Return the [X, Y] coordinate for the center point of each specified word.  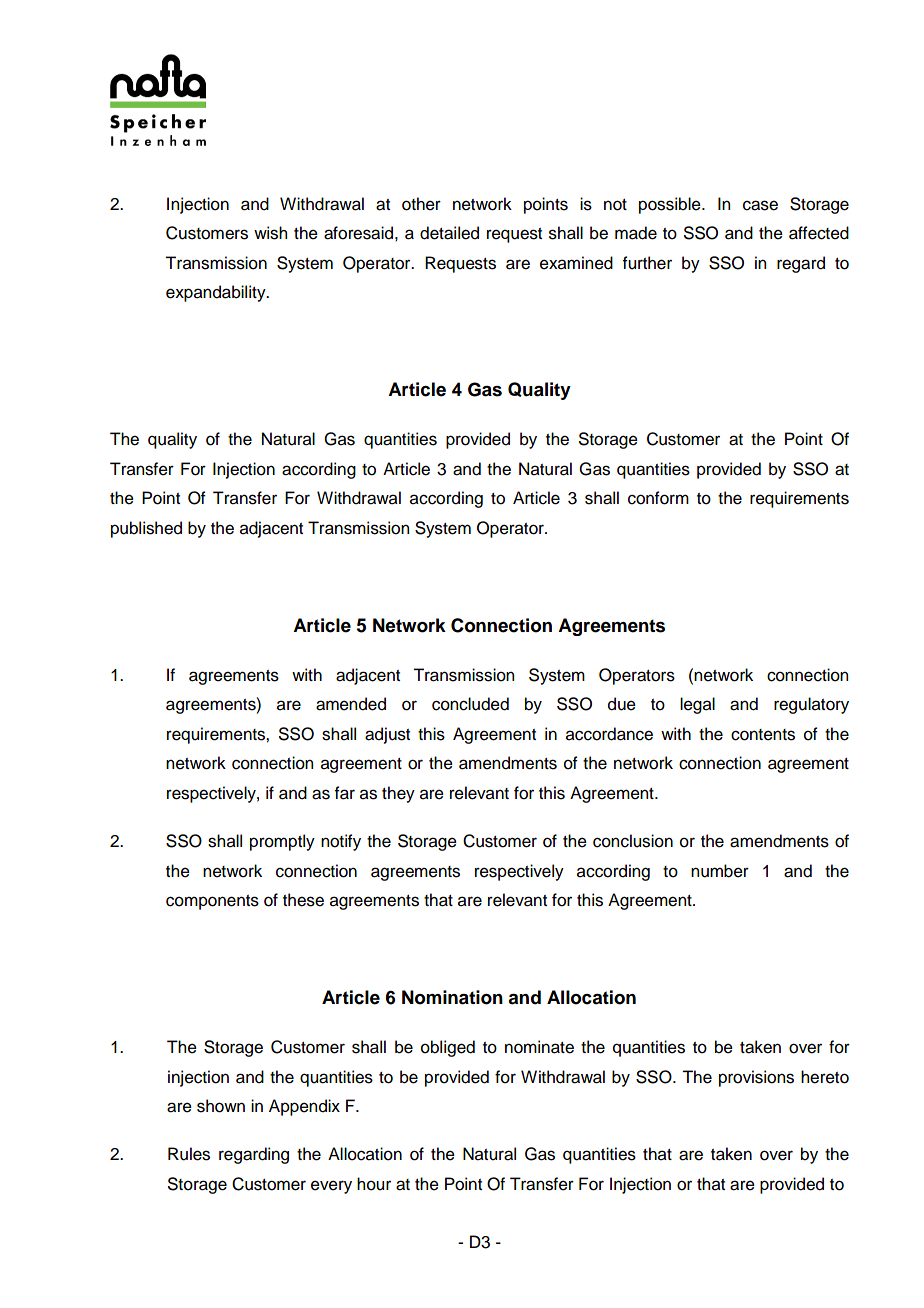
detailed [449, 233]
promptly [282, 842]
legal [697, 705]
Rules [189, 1154]
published [146, 529]
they [398, 794]
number [720, 871]
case [760, 205]
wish [270, 233]
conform [658, 498]
